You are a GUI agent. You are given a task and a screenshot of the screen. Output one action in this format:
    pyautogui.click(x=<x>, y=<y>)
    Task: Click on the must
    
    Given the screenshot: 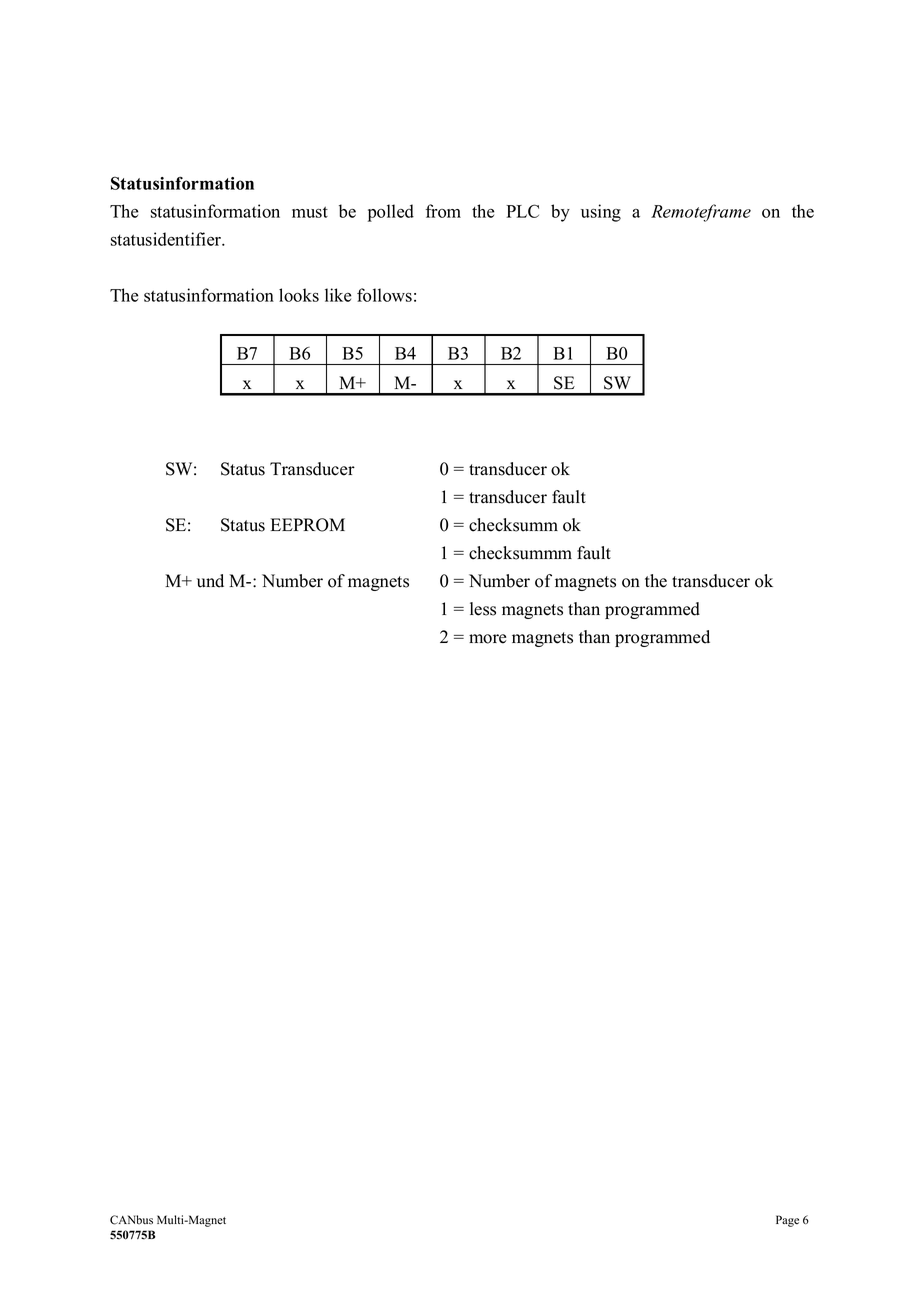 What is the action you would take?
    pyautogui.click(x=310, y=212)
